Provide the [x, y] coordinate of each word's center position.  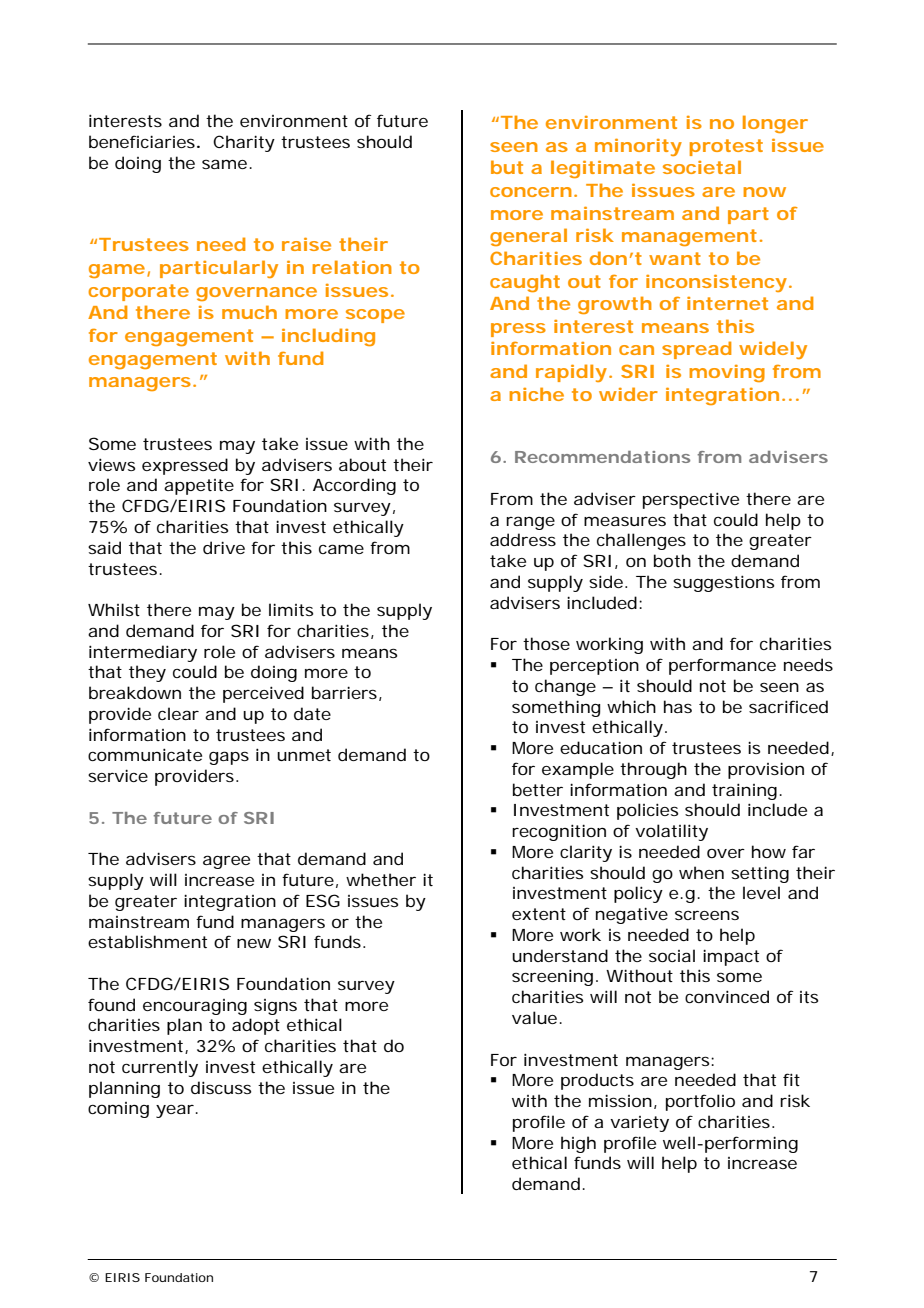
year [176, 1111]
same [224, 164]
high [578, 1144]
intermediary [143, 653]
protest [726, 147]
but [507, 167]
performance [722, 666]
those [546, 643]
